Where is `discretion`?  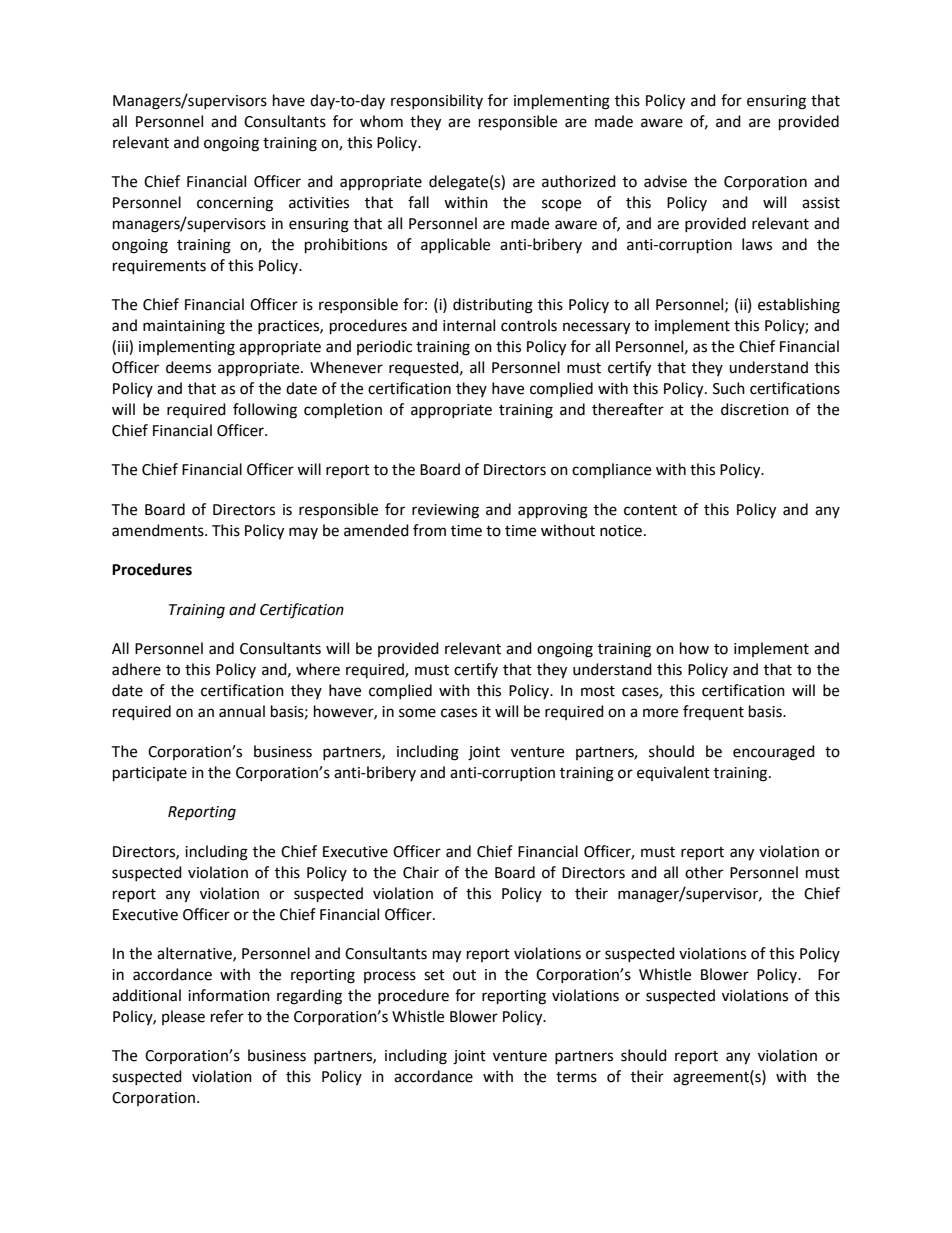
discretion is located at coordinates (755, 409).
